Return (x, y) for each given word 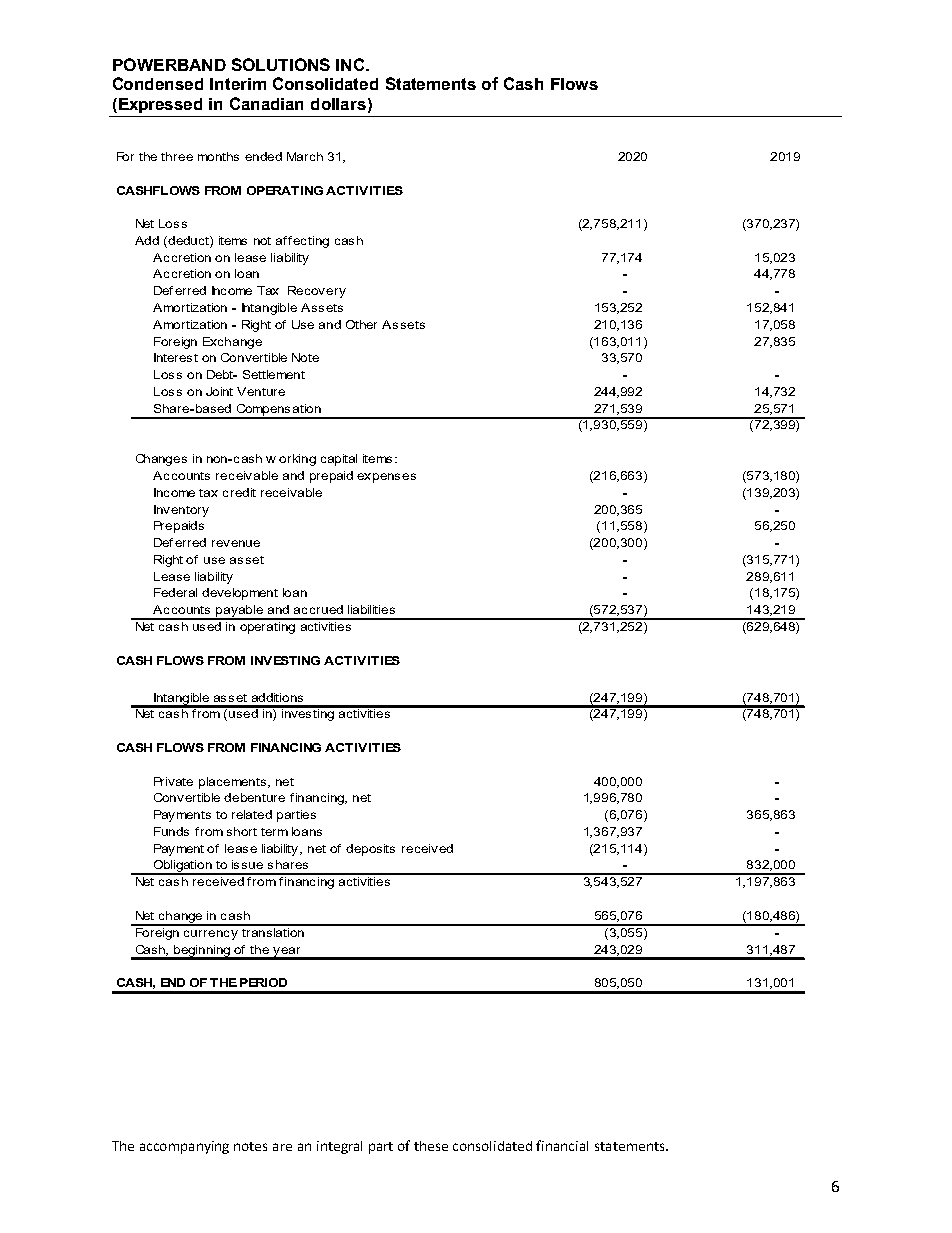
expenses (386, 478)
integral (339, 1147)
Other (361, 324)
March (305, 156)
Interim (238, 84)
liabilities (371, 609)
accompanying (184, 1147)
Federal (175, 592)
